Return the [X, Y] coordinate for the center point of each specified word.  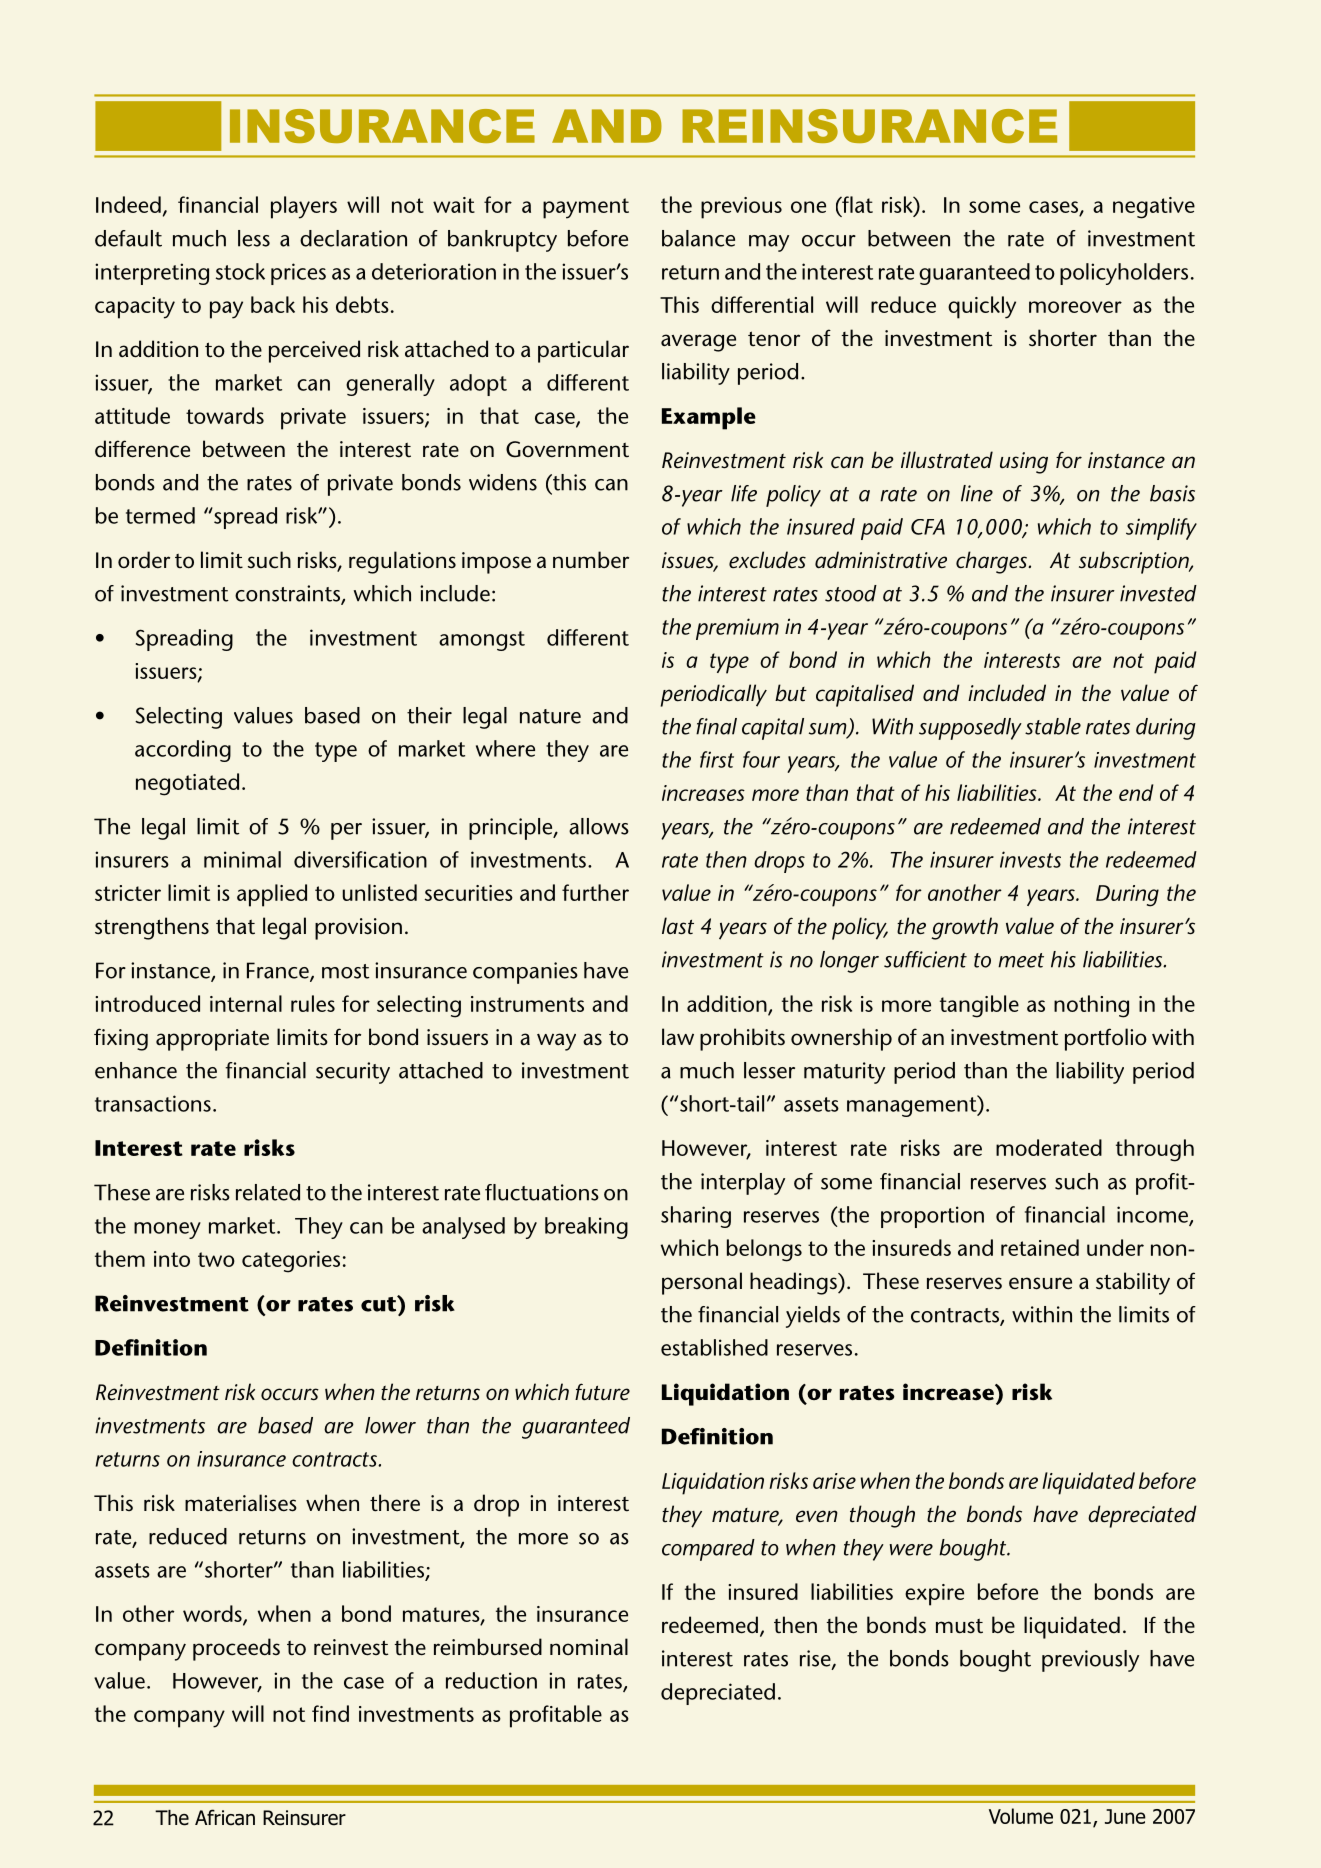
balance [698, 238]
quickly [982, 307]
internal [246, 1003]
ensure [1040, 1283]
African [225, 1817]
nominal [589, 1646]
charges [993, 562]
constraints [288, 594]
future [602, 1392]
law [678, 1036]
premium [737, 629]
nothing [1091, 1006]
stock [240, 271]
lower [390, 1425]
